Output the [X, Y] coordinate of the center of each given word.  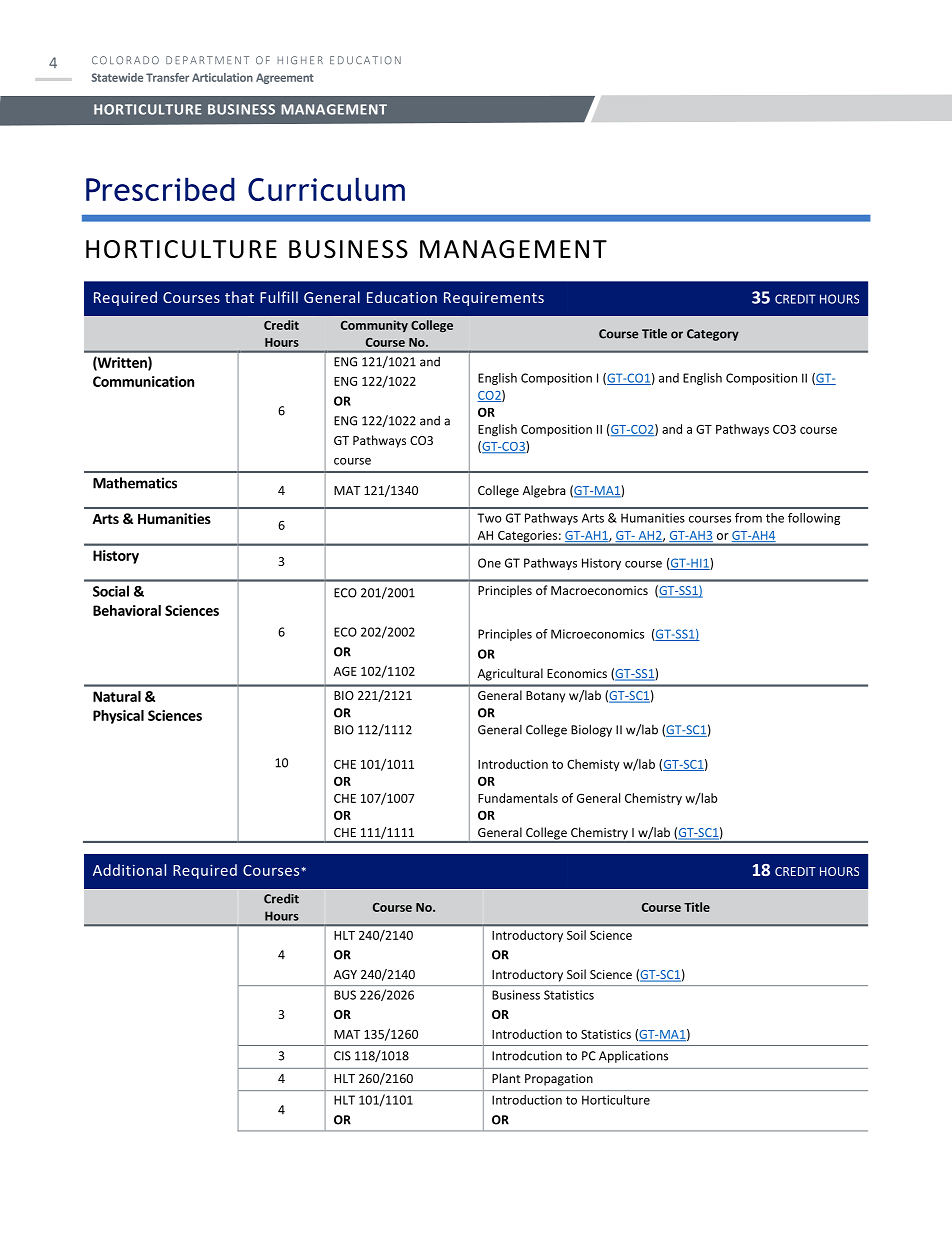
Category [713, 335]
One [489, 563]
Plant [506, 1078]
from [748, 518]
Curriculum [326, 189]
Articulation [222, 77]
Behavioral [127, 610]
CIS [342, 1056]
